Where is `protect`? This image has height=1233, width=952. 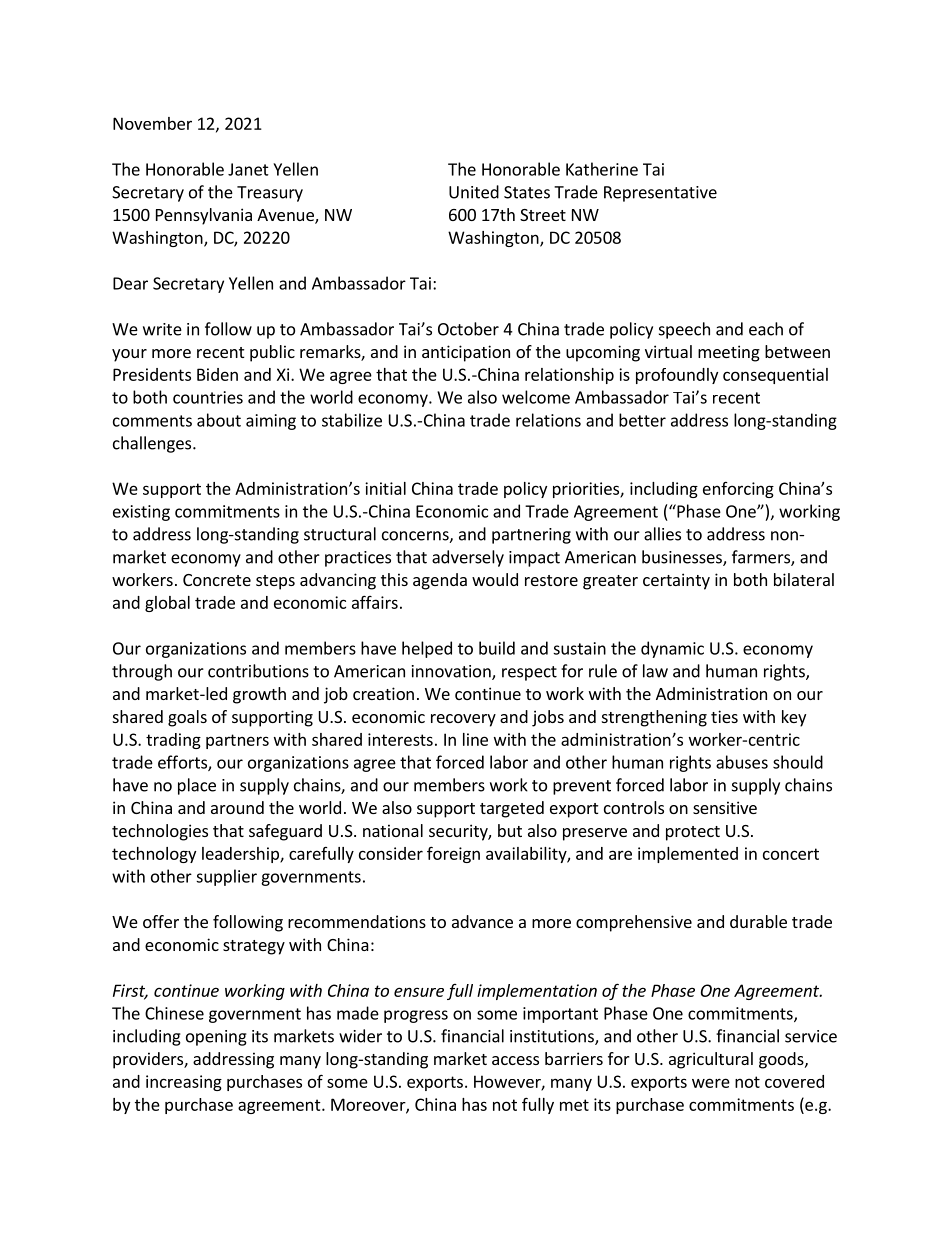
protect is located at coordinates (693, 833).
